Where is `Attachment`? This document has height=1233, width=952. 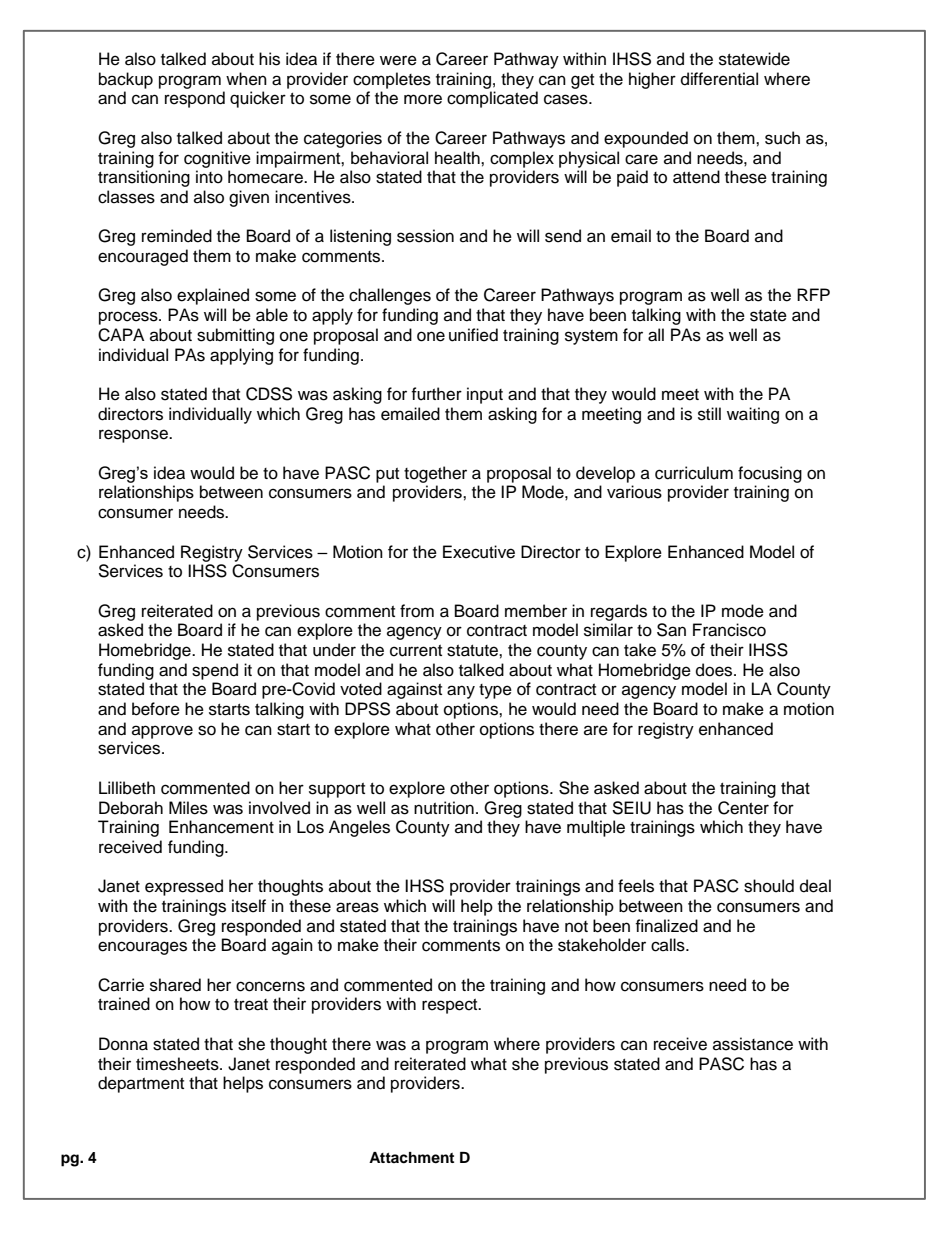
Attachment is located at coordinates (411, 1158).
